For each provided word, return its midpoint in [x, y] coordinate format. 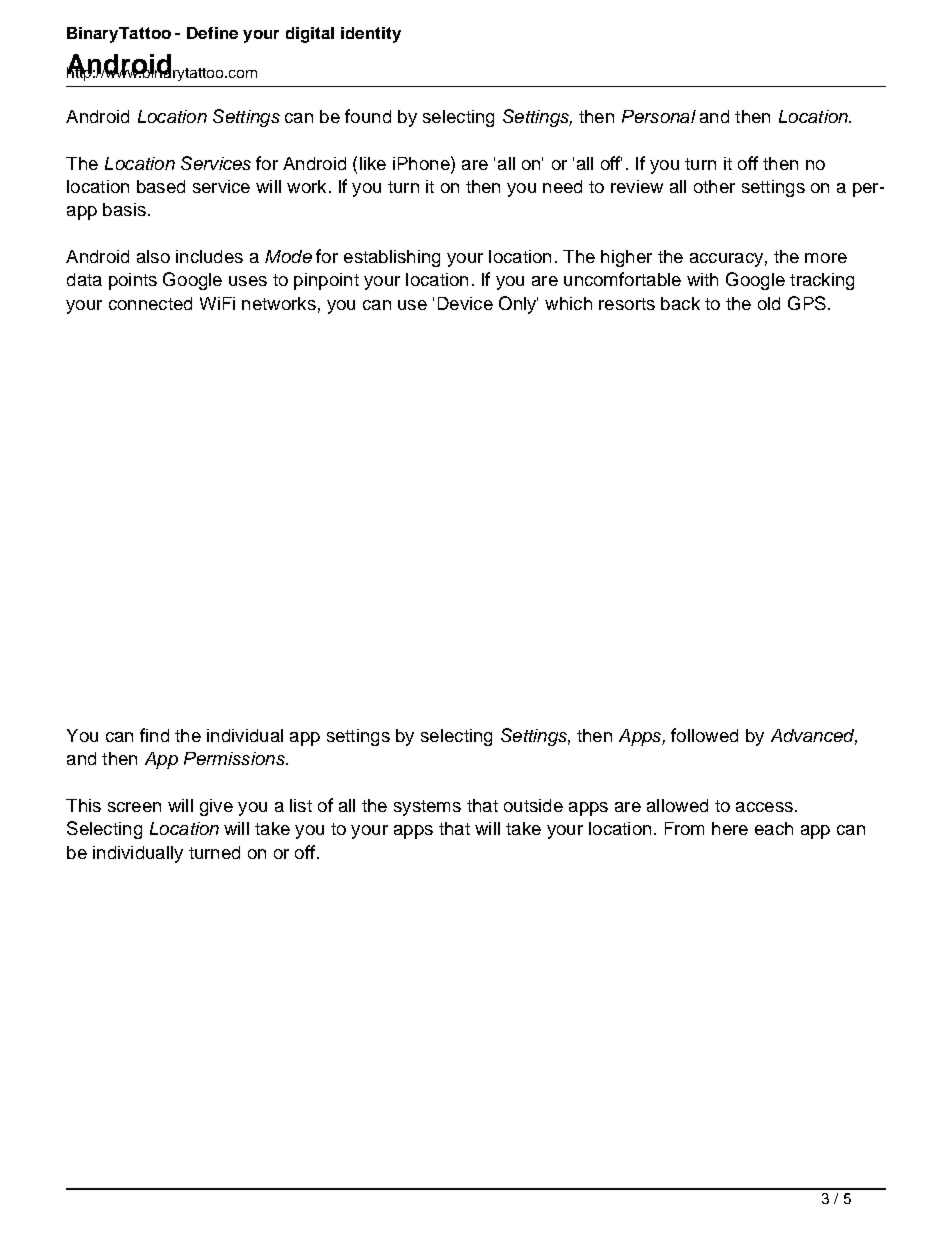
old [769, 303]
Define [212, 33]
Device [465, 303]
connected [150, 303]
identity [371, 35]
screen [134, 807]
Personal [659, 116]
